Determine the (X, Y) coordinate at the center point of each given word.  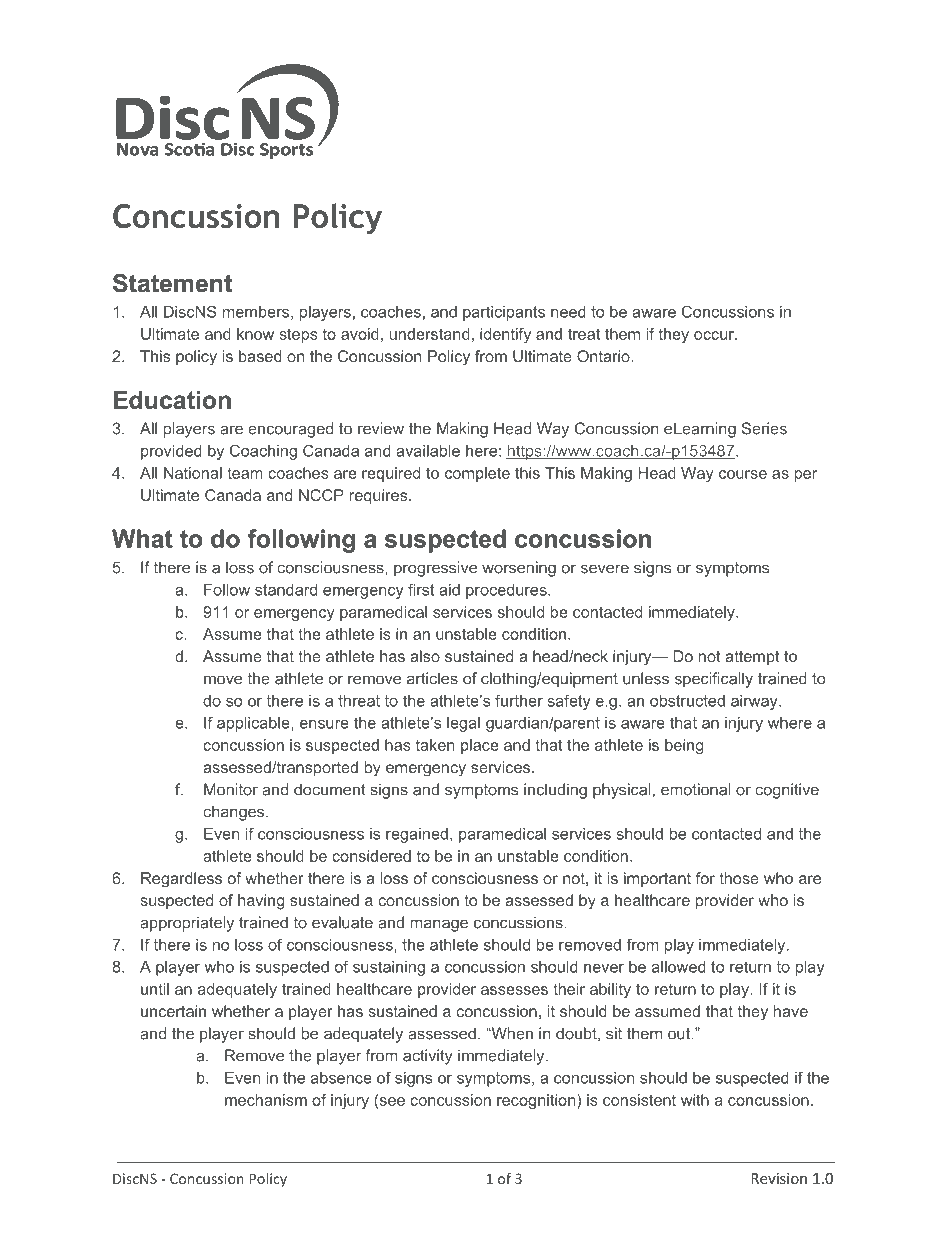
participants (504, 313)
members (256, 312)
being (684, 746)
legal (463, 724)
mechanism (266, 1100)
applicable (254, 724)
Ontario (604, 356)
